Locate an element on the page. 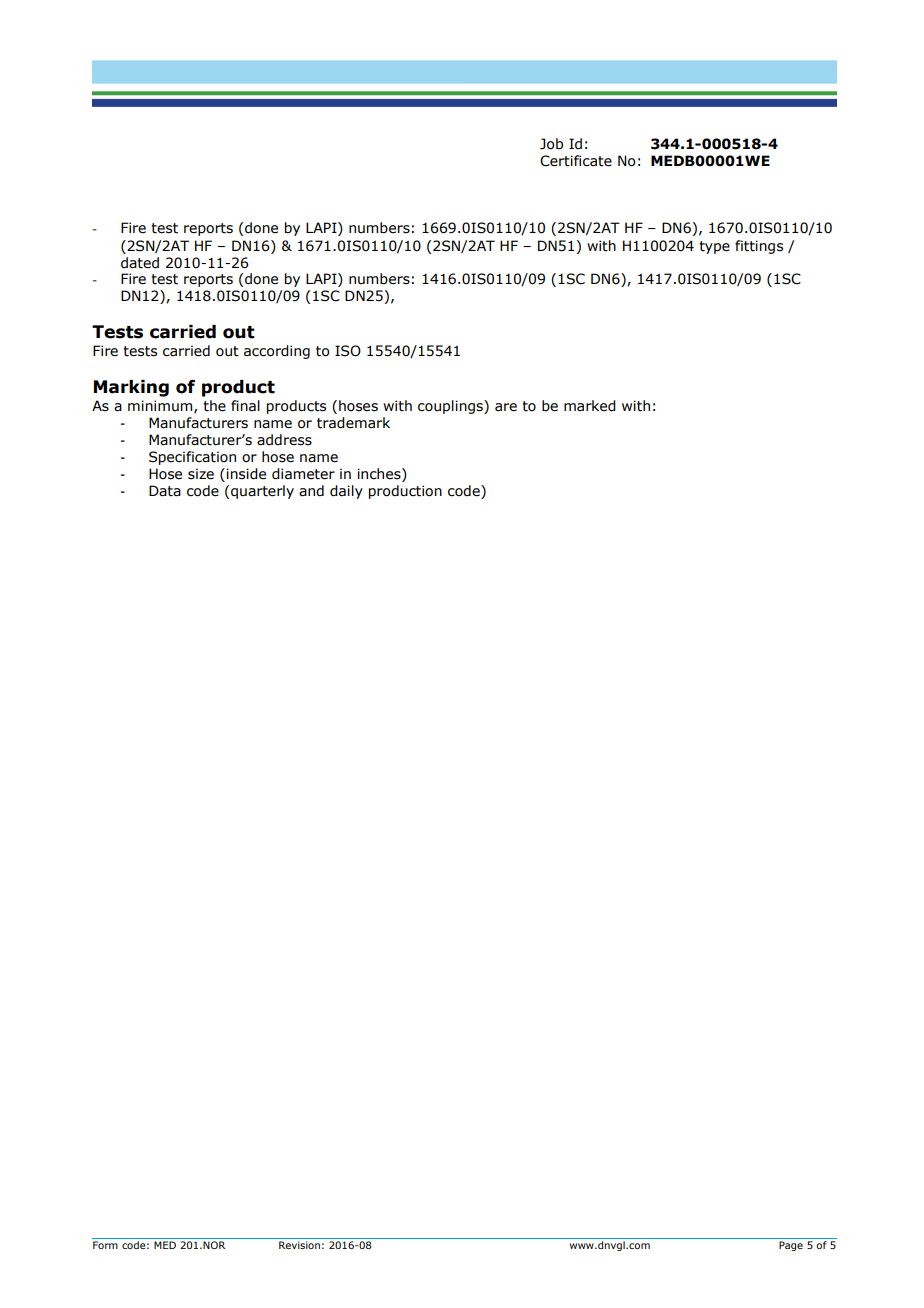  Page is located at coordinates (791, 1246).
